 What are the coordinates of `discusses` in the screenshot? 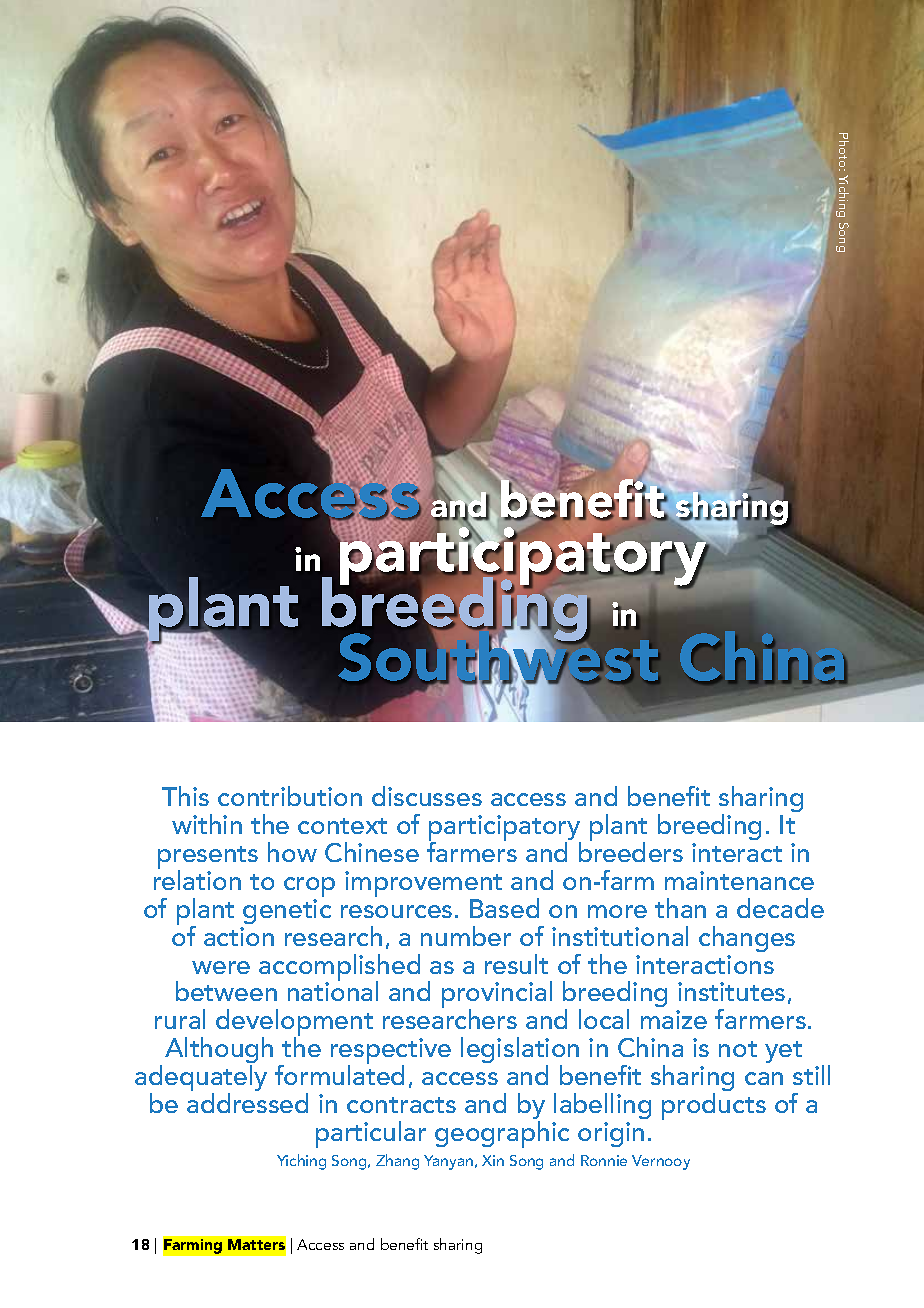 It's located at (427, 796).
